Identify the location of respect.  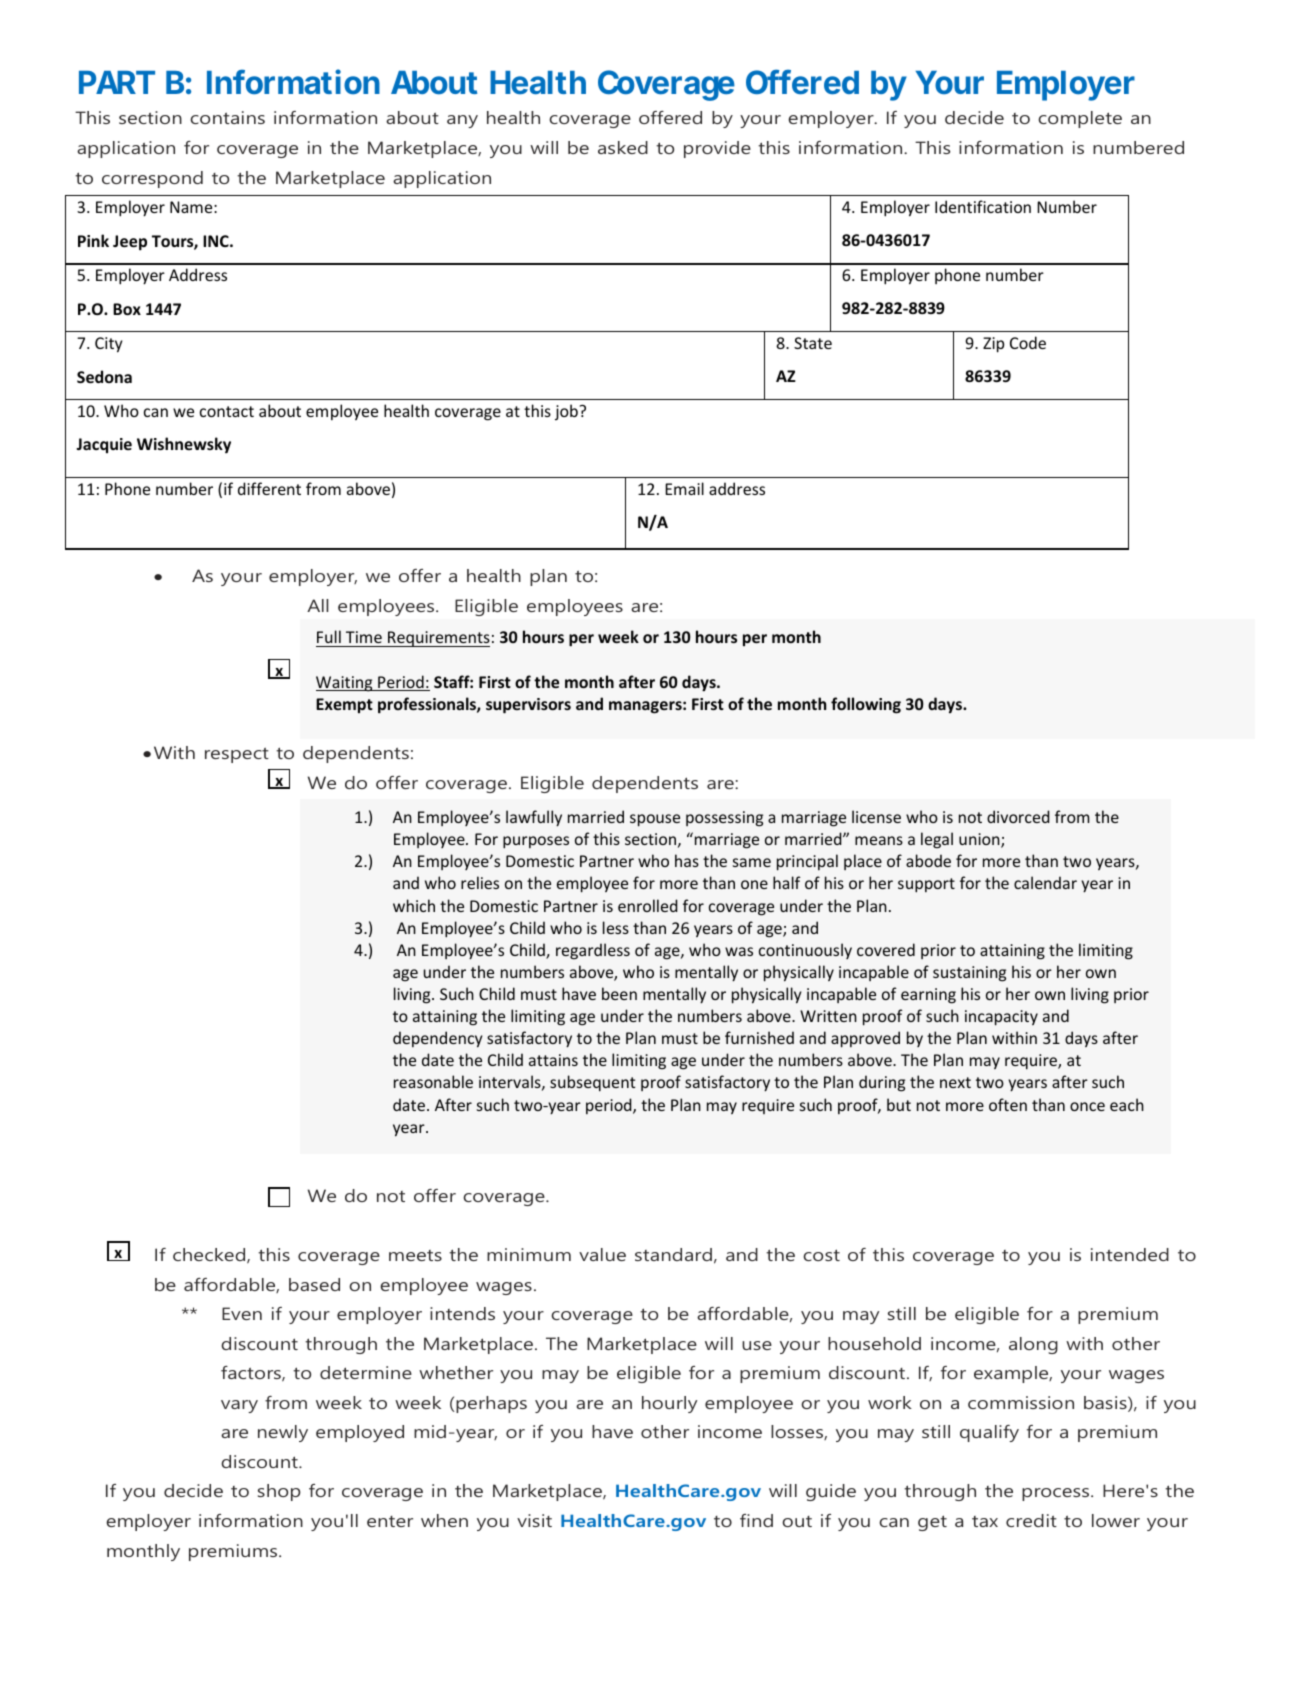
(237, 755).
